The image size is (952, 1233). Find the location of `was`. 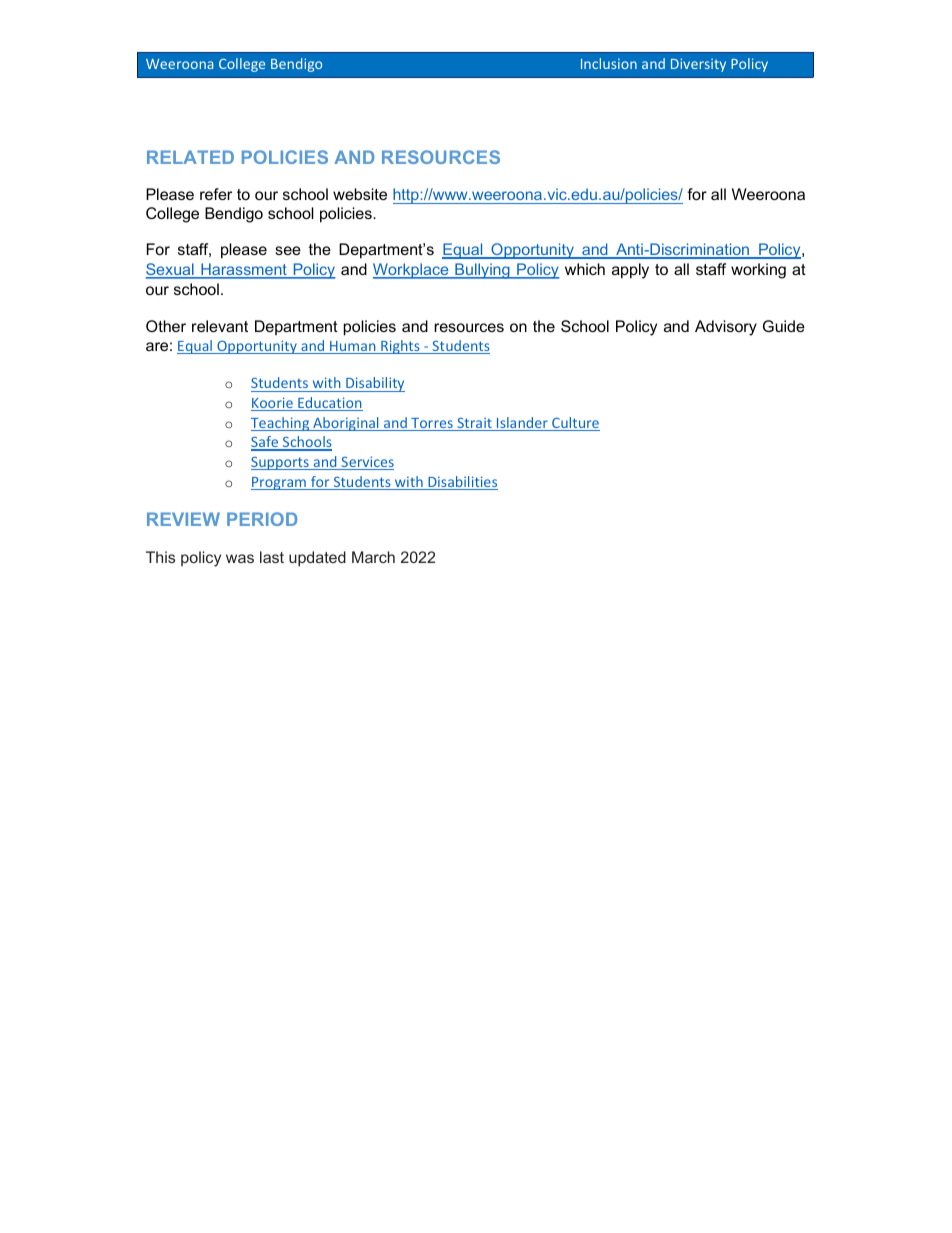

was is located at coordinates (240, 558).
